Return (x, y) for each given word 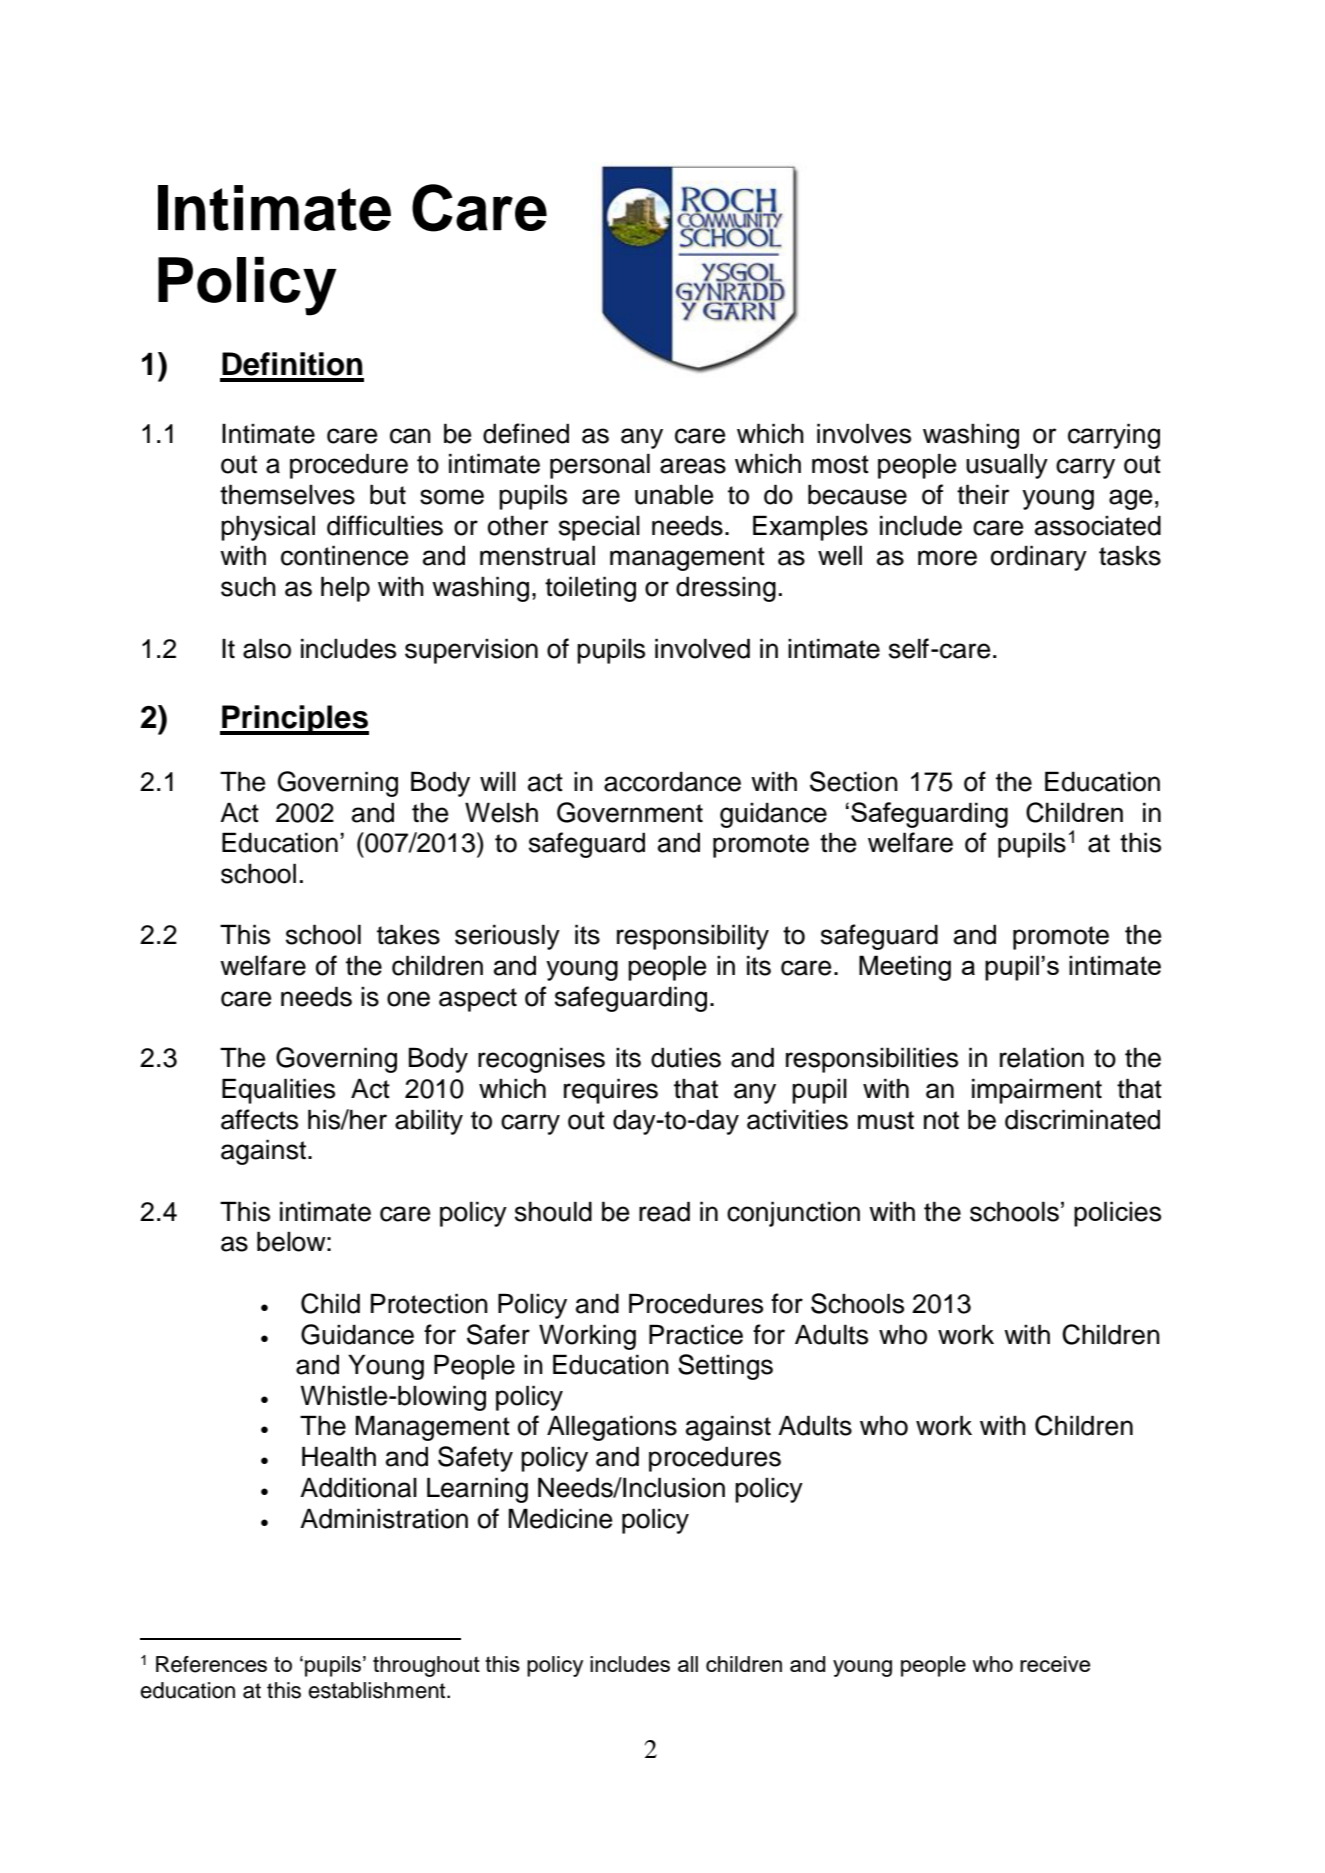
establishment (378, 1690)
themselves (287, 494)
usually (1007, 466)
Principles (294, 720)
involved (702, 648)
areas (693, 466)
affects (259, 1119)
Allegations (612, 1428)
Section (854, 781)
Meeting (905, 968)
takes (408, 934)
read (664, 1211)
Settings (725, 1367)
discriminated (1082, 1119)
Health (339, 1456)
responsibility (693, 937)
